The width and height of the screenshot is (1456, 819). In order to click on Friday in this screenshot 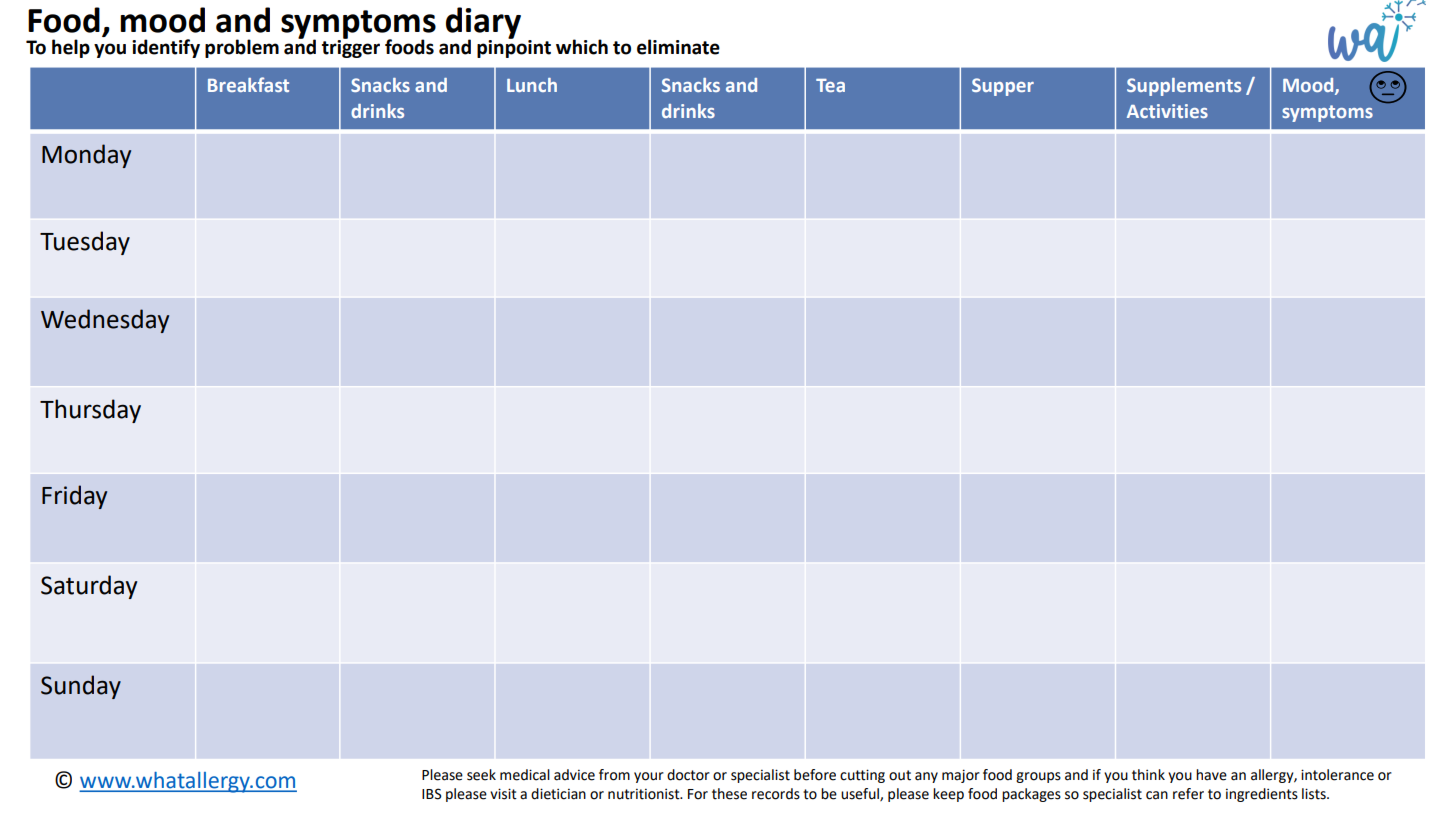, I will do `click(74, 497)`.
